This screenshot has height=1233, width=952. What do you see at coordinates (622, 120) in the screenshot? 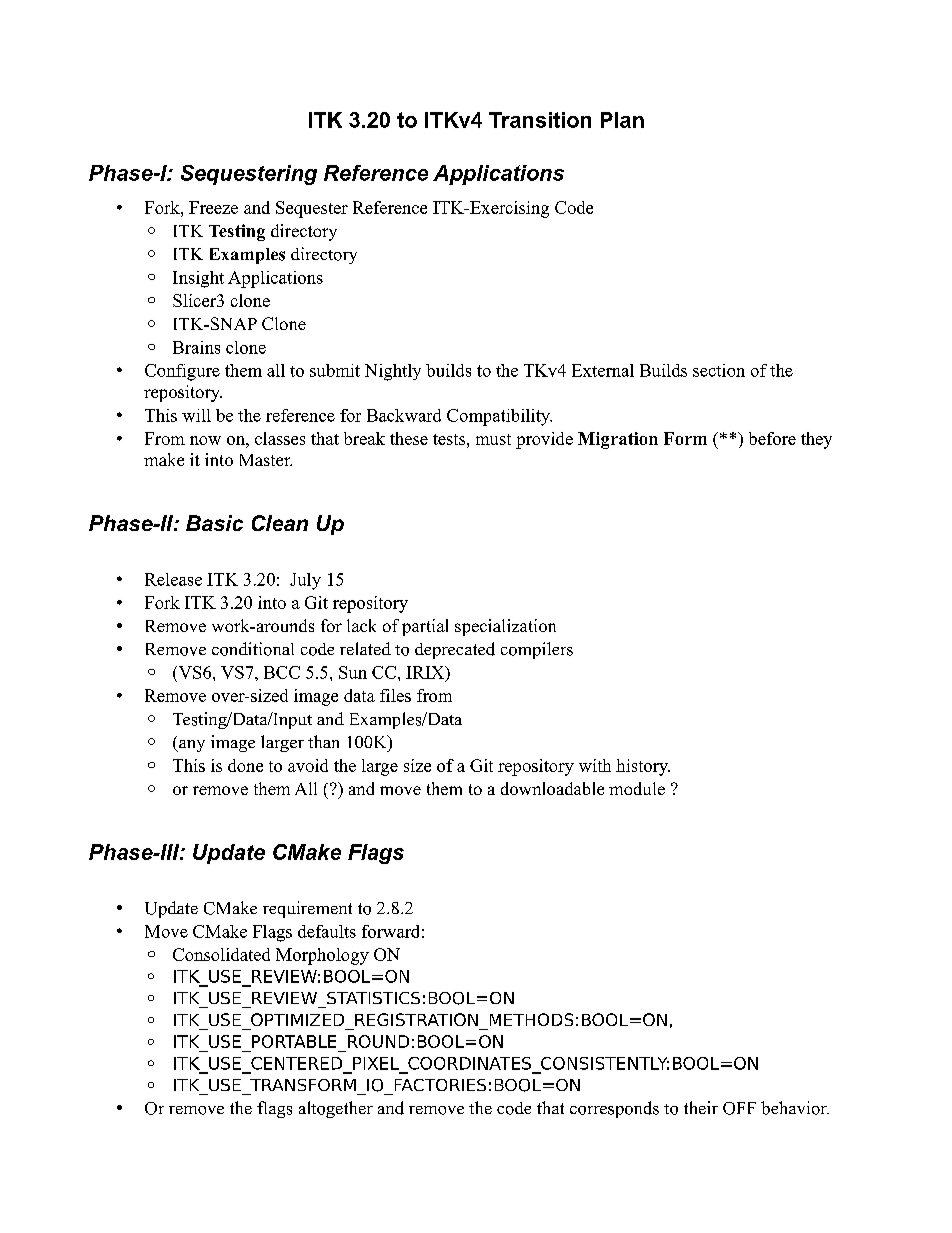
I see `Plan` at bounding box center [622, 120].
